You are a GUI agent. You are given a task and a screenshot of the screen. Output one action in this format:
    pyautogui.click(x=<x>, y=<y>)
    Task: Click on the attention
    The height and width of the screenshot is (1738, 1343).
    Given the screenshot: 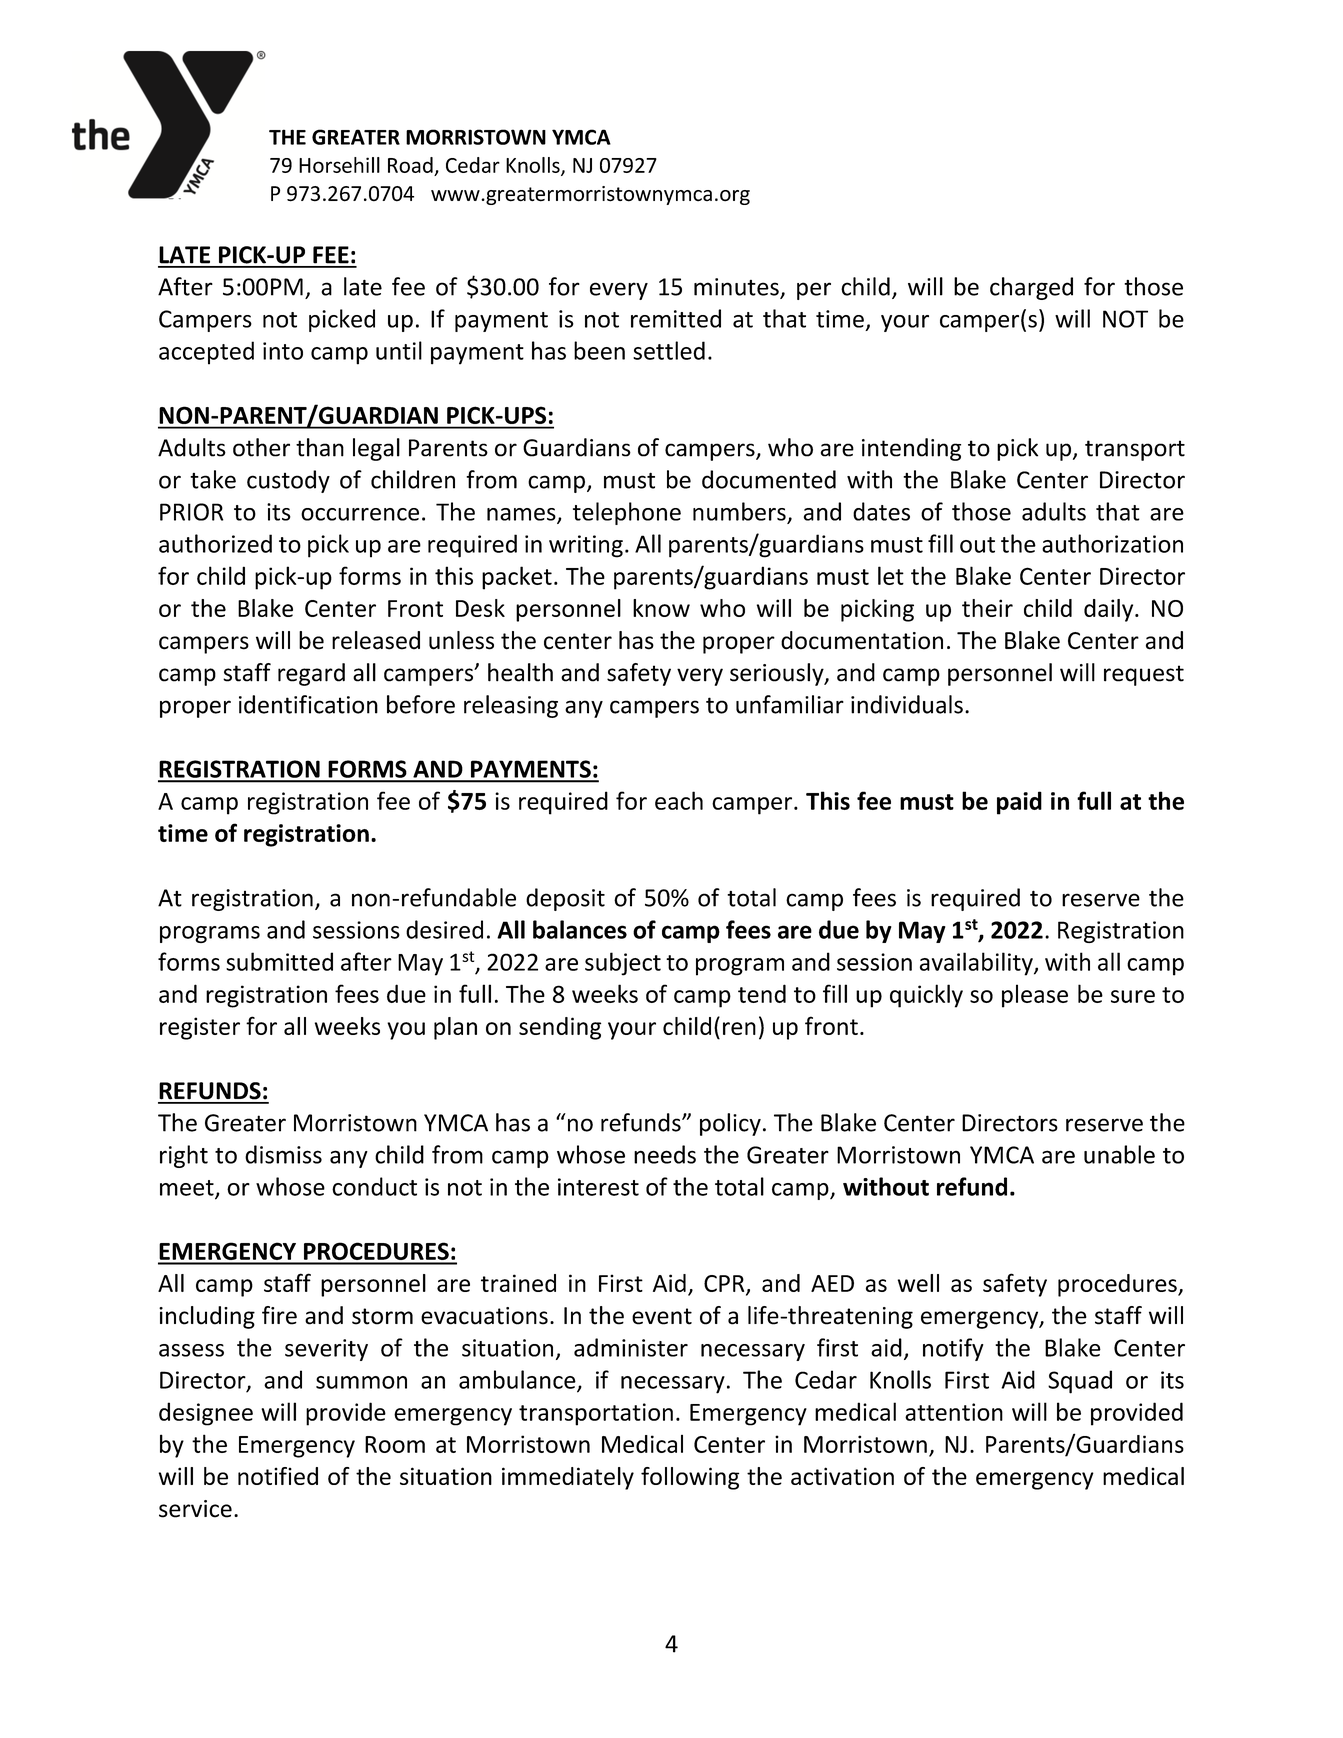 What is the action you would take?
    pyautogui.click(x=954, y=1412)
